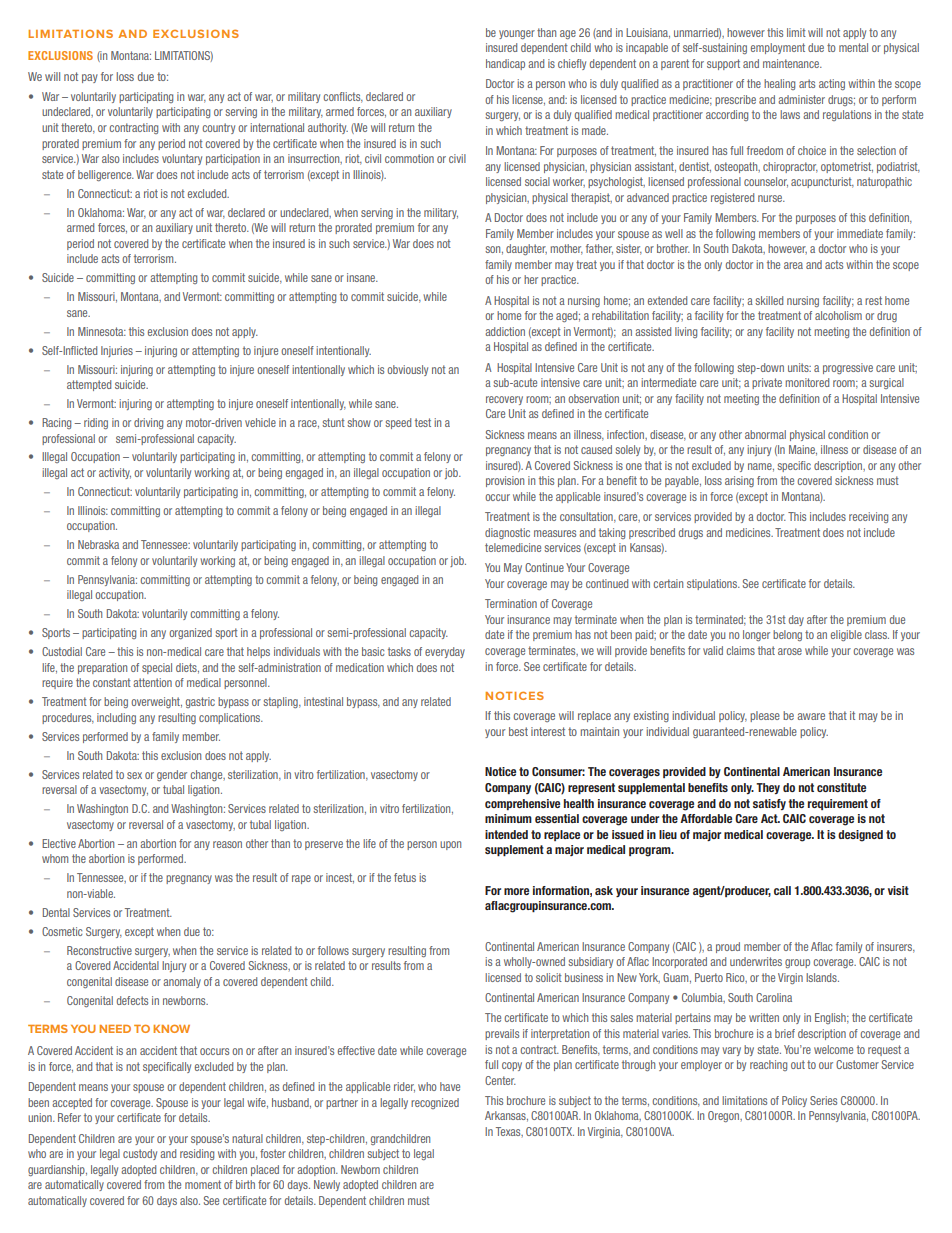 This screenshot has height=1233, width=952. I want to click on Texas, so click(509, 1132).
